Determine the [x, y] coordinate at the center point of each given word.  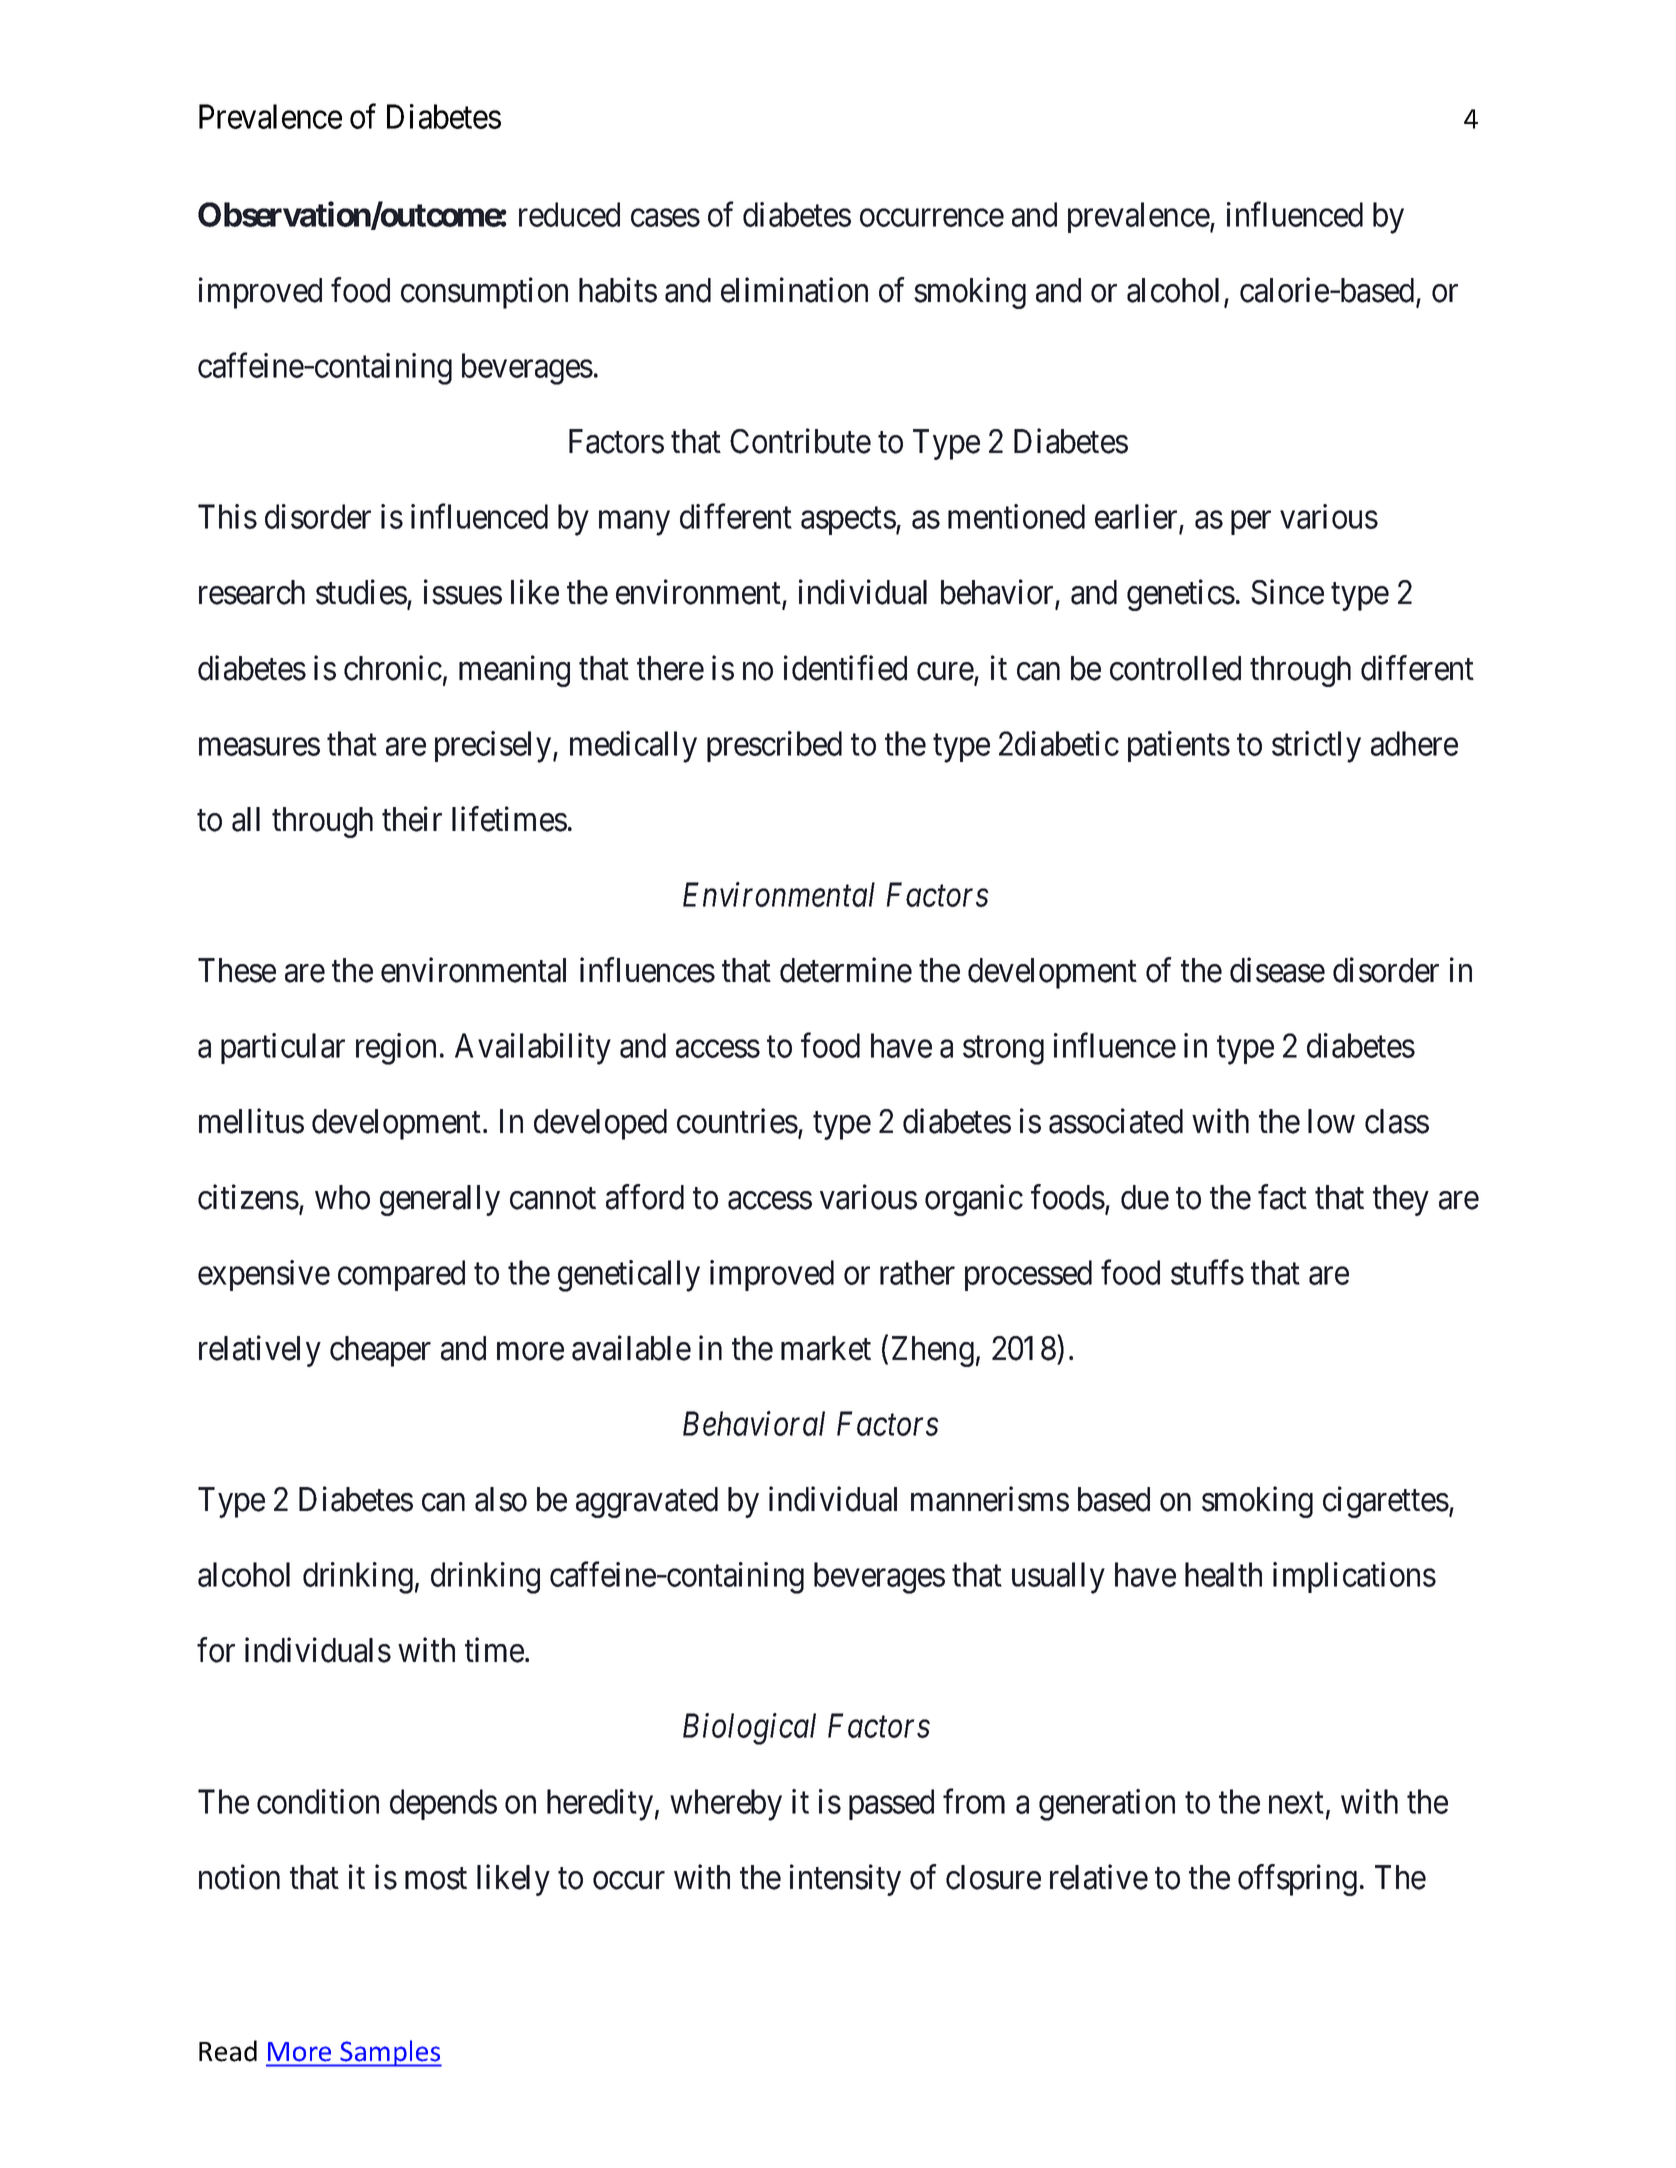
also [501, 1499]
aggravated [647, 1502]
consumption [484, 293]
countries [737, 1121]
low [1331, 1121]
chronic [393, 668]
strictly [1316, 747]
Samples [390, 2053]
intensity [845, 1880]
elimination [794, 290]
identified [845, 668]
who [342, 1197]
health [1223, 1574]
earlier [1137, 518]
